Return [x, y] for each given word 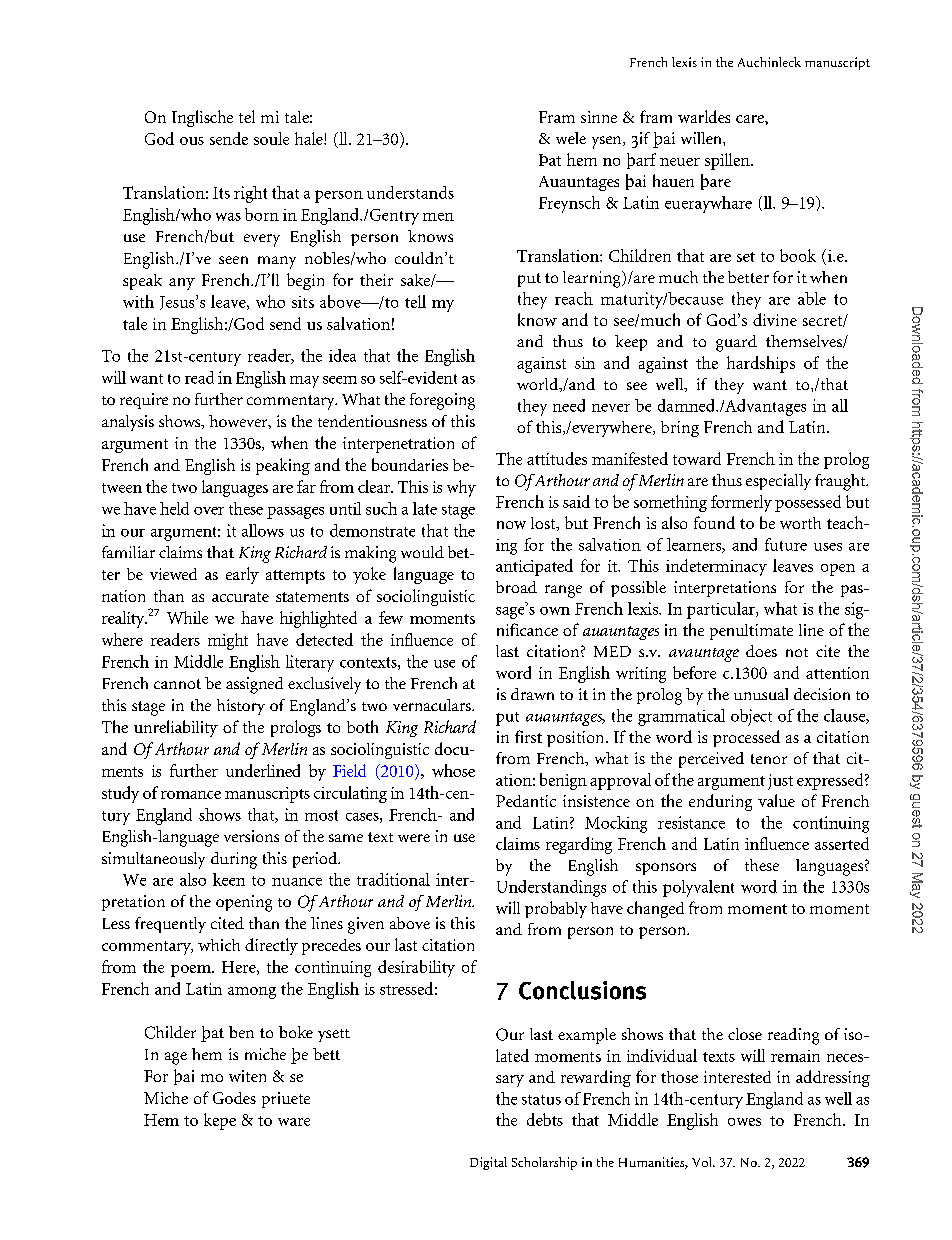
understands [410, 192]
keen [229, 879]
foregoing [442, 401]
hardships [761, 364]
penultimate [751, 632]
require [144, 401]
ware [294, 1122]
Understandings [551, 888]
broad [516, 587]
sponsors [666, 869]
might [228, 641]
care [751, 119]
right [250, 194]
